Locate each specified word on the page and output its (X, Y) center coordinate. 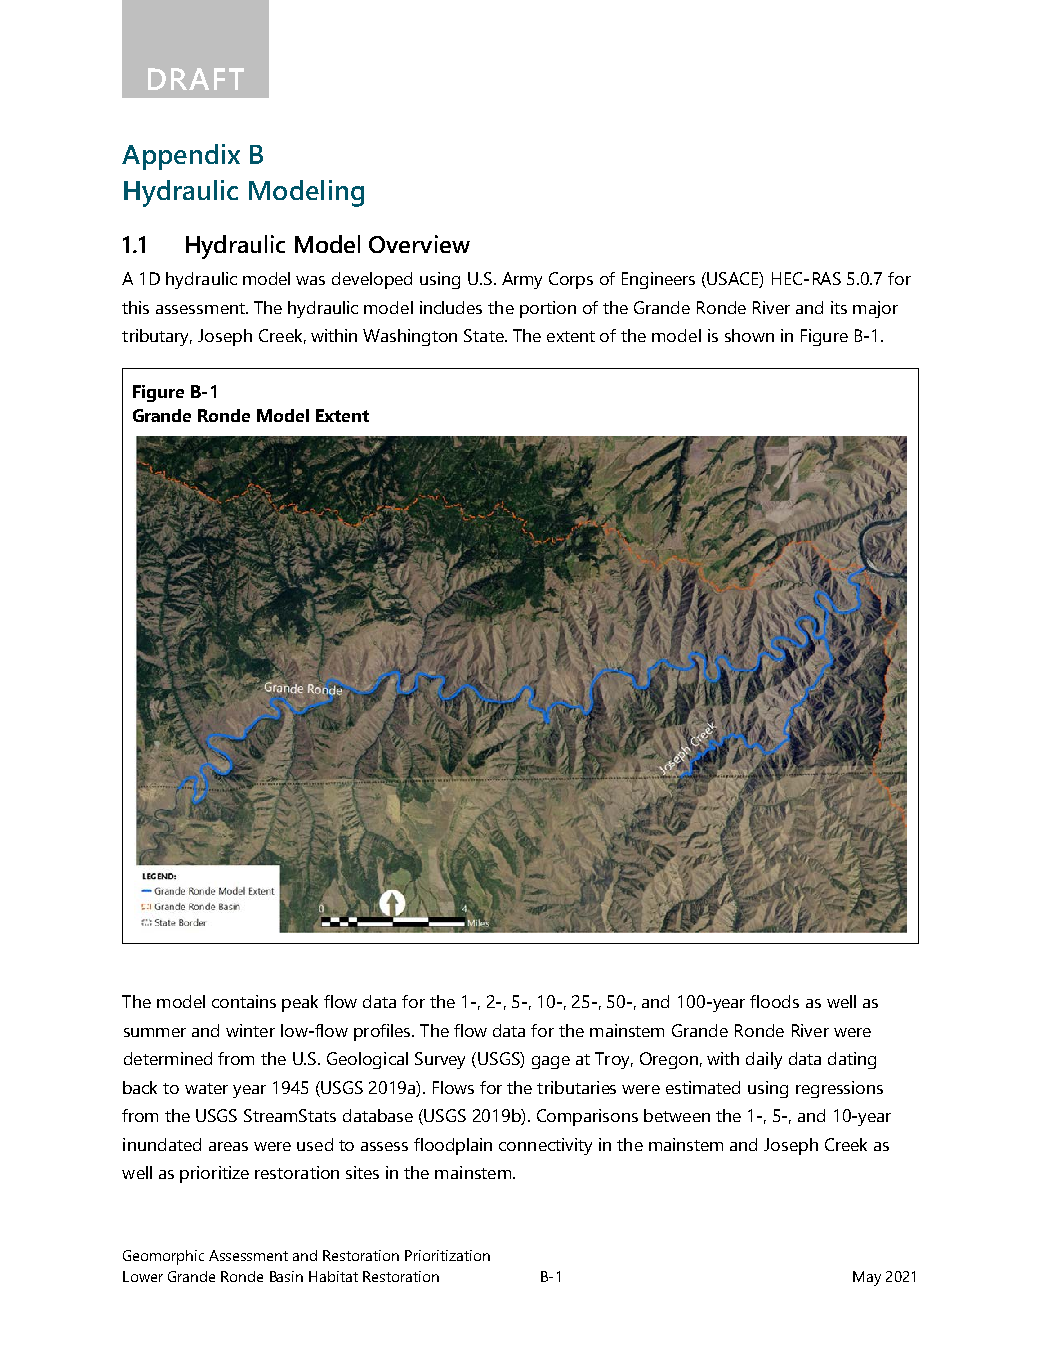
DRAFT (196, 79)
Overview (419, 244)
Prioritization (447, 1255)
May (867, 1278)
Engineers (658, 280)
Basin (286, 1276)
